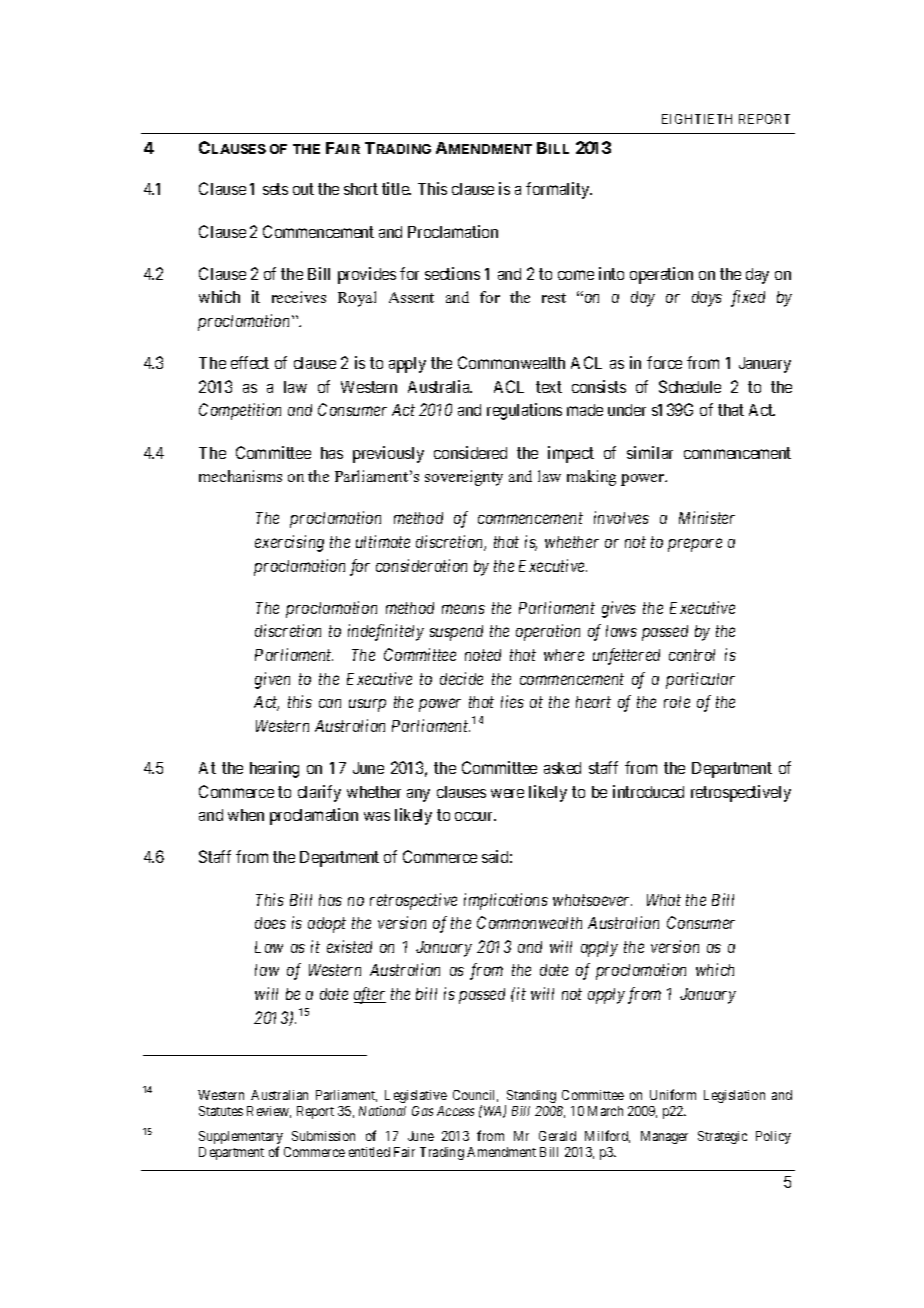 Image resolution: width=924 pixels, height=1308 pixels. I want to click on days, so click(707, 299).
